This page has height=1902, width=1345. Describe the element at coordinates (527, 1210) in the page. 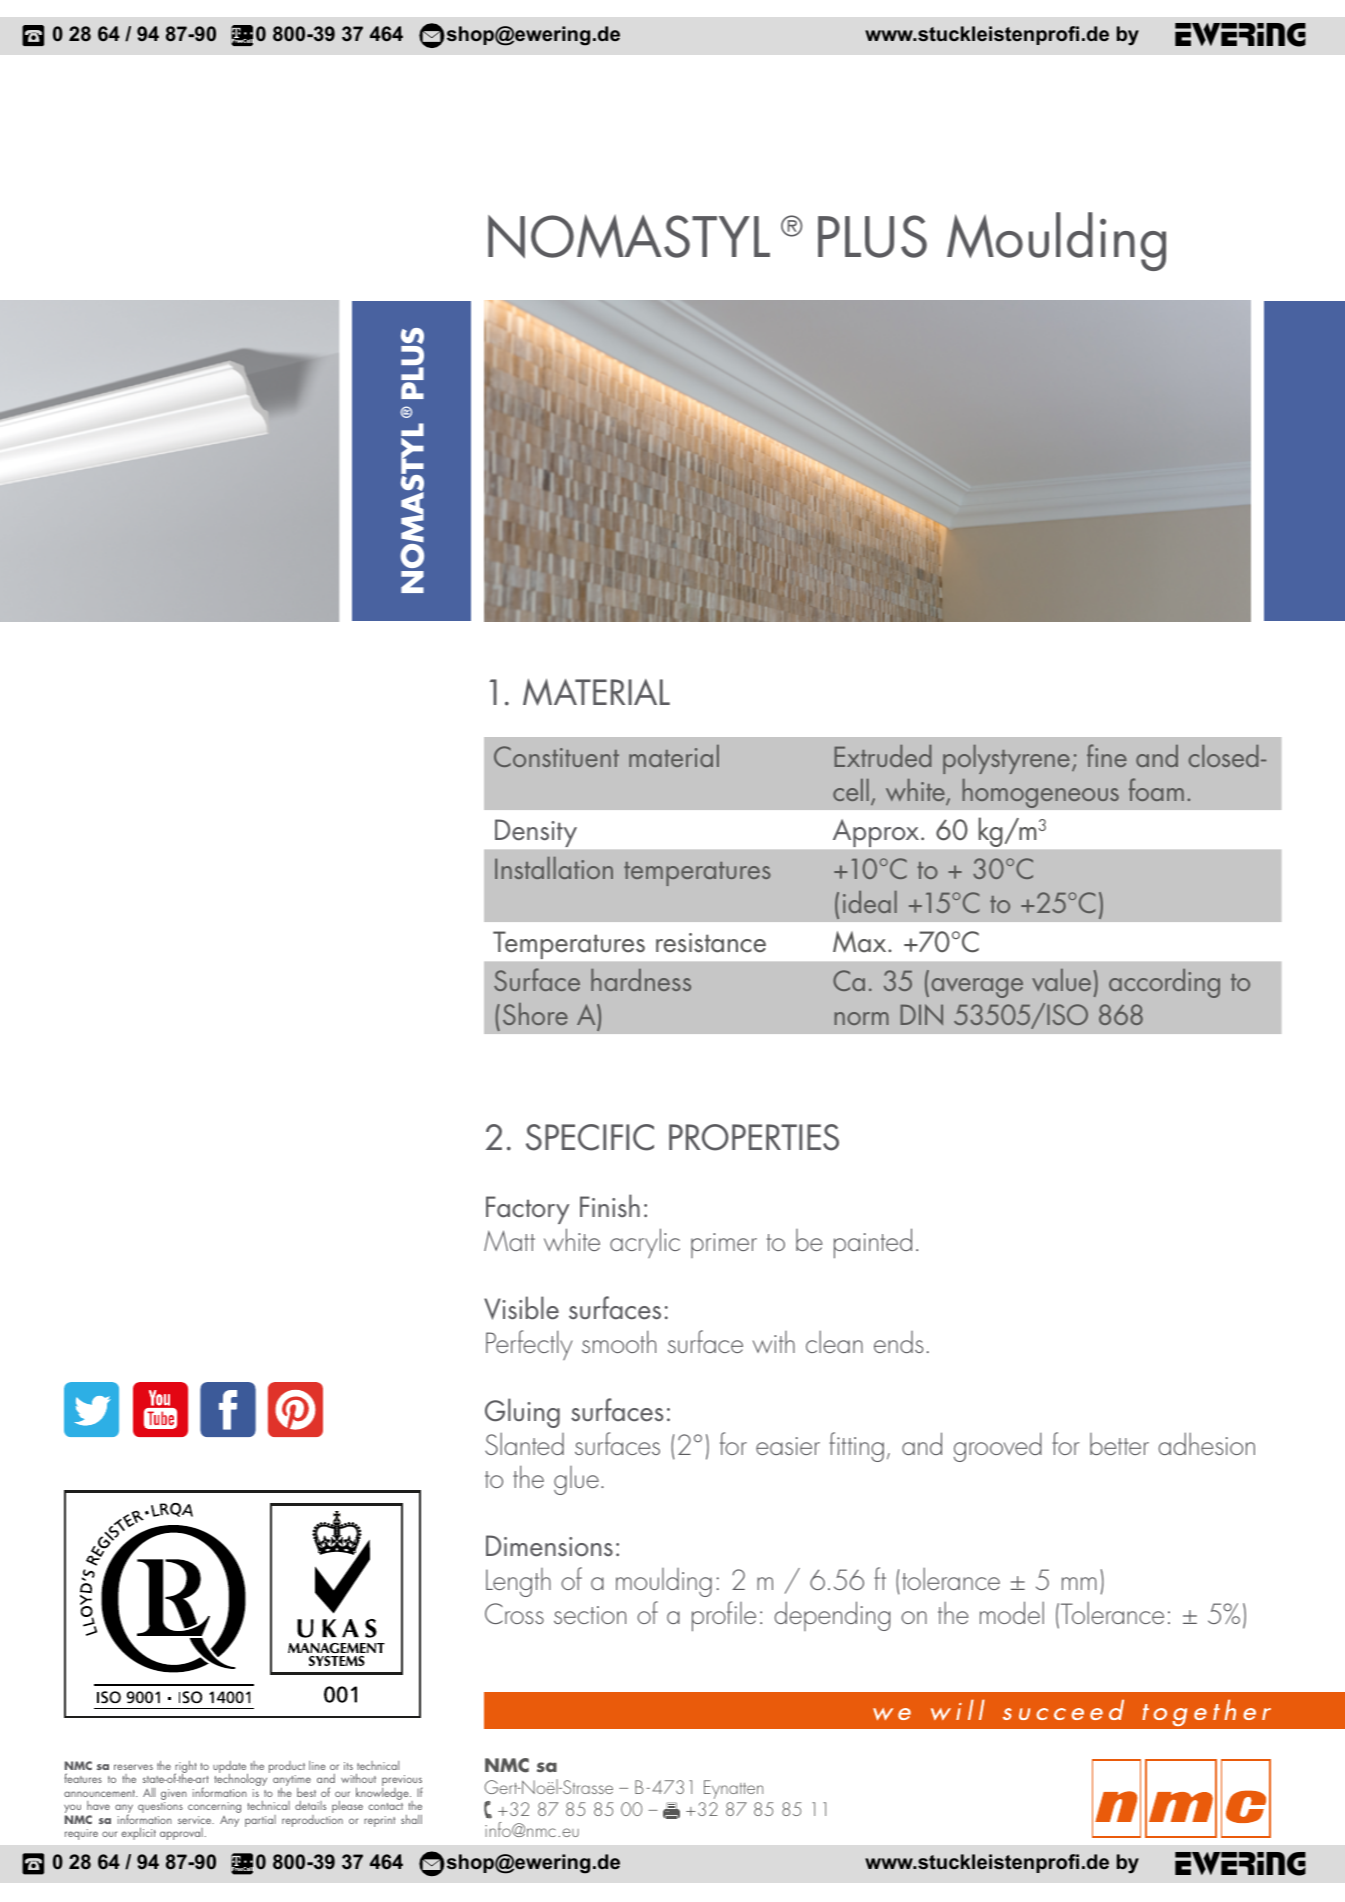

I see `Factory` at that location.
